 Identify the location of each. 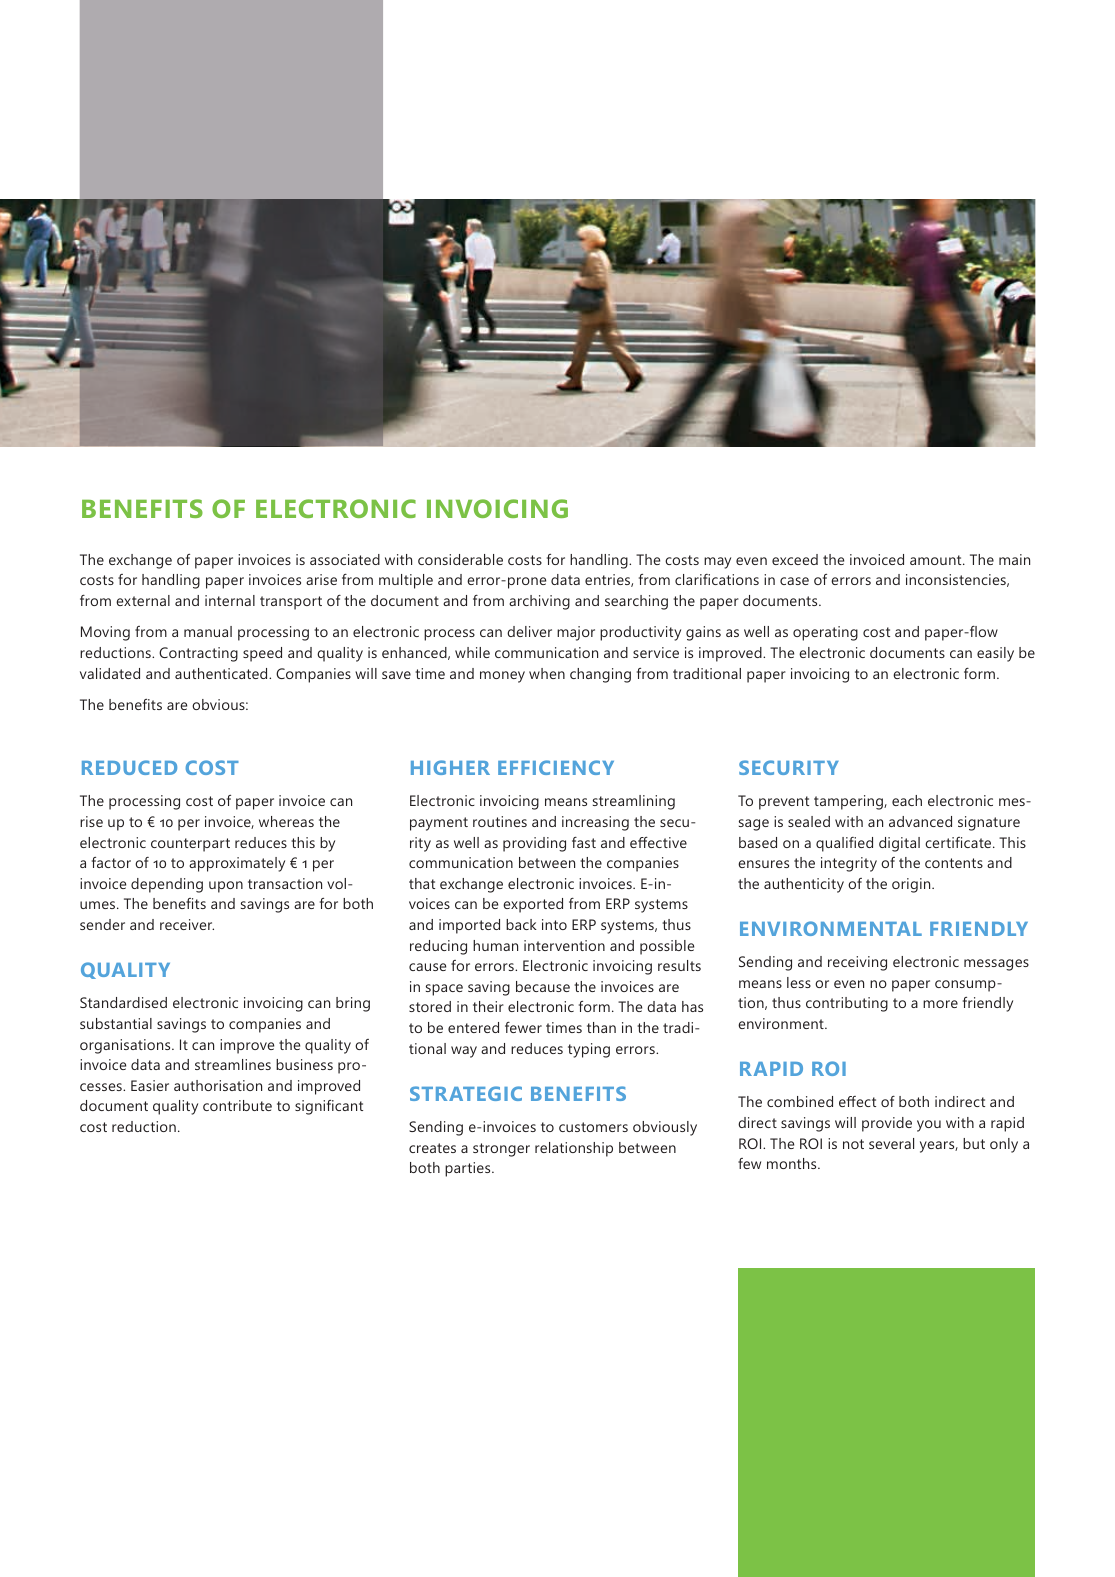
(907, 800).
